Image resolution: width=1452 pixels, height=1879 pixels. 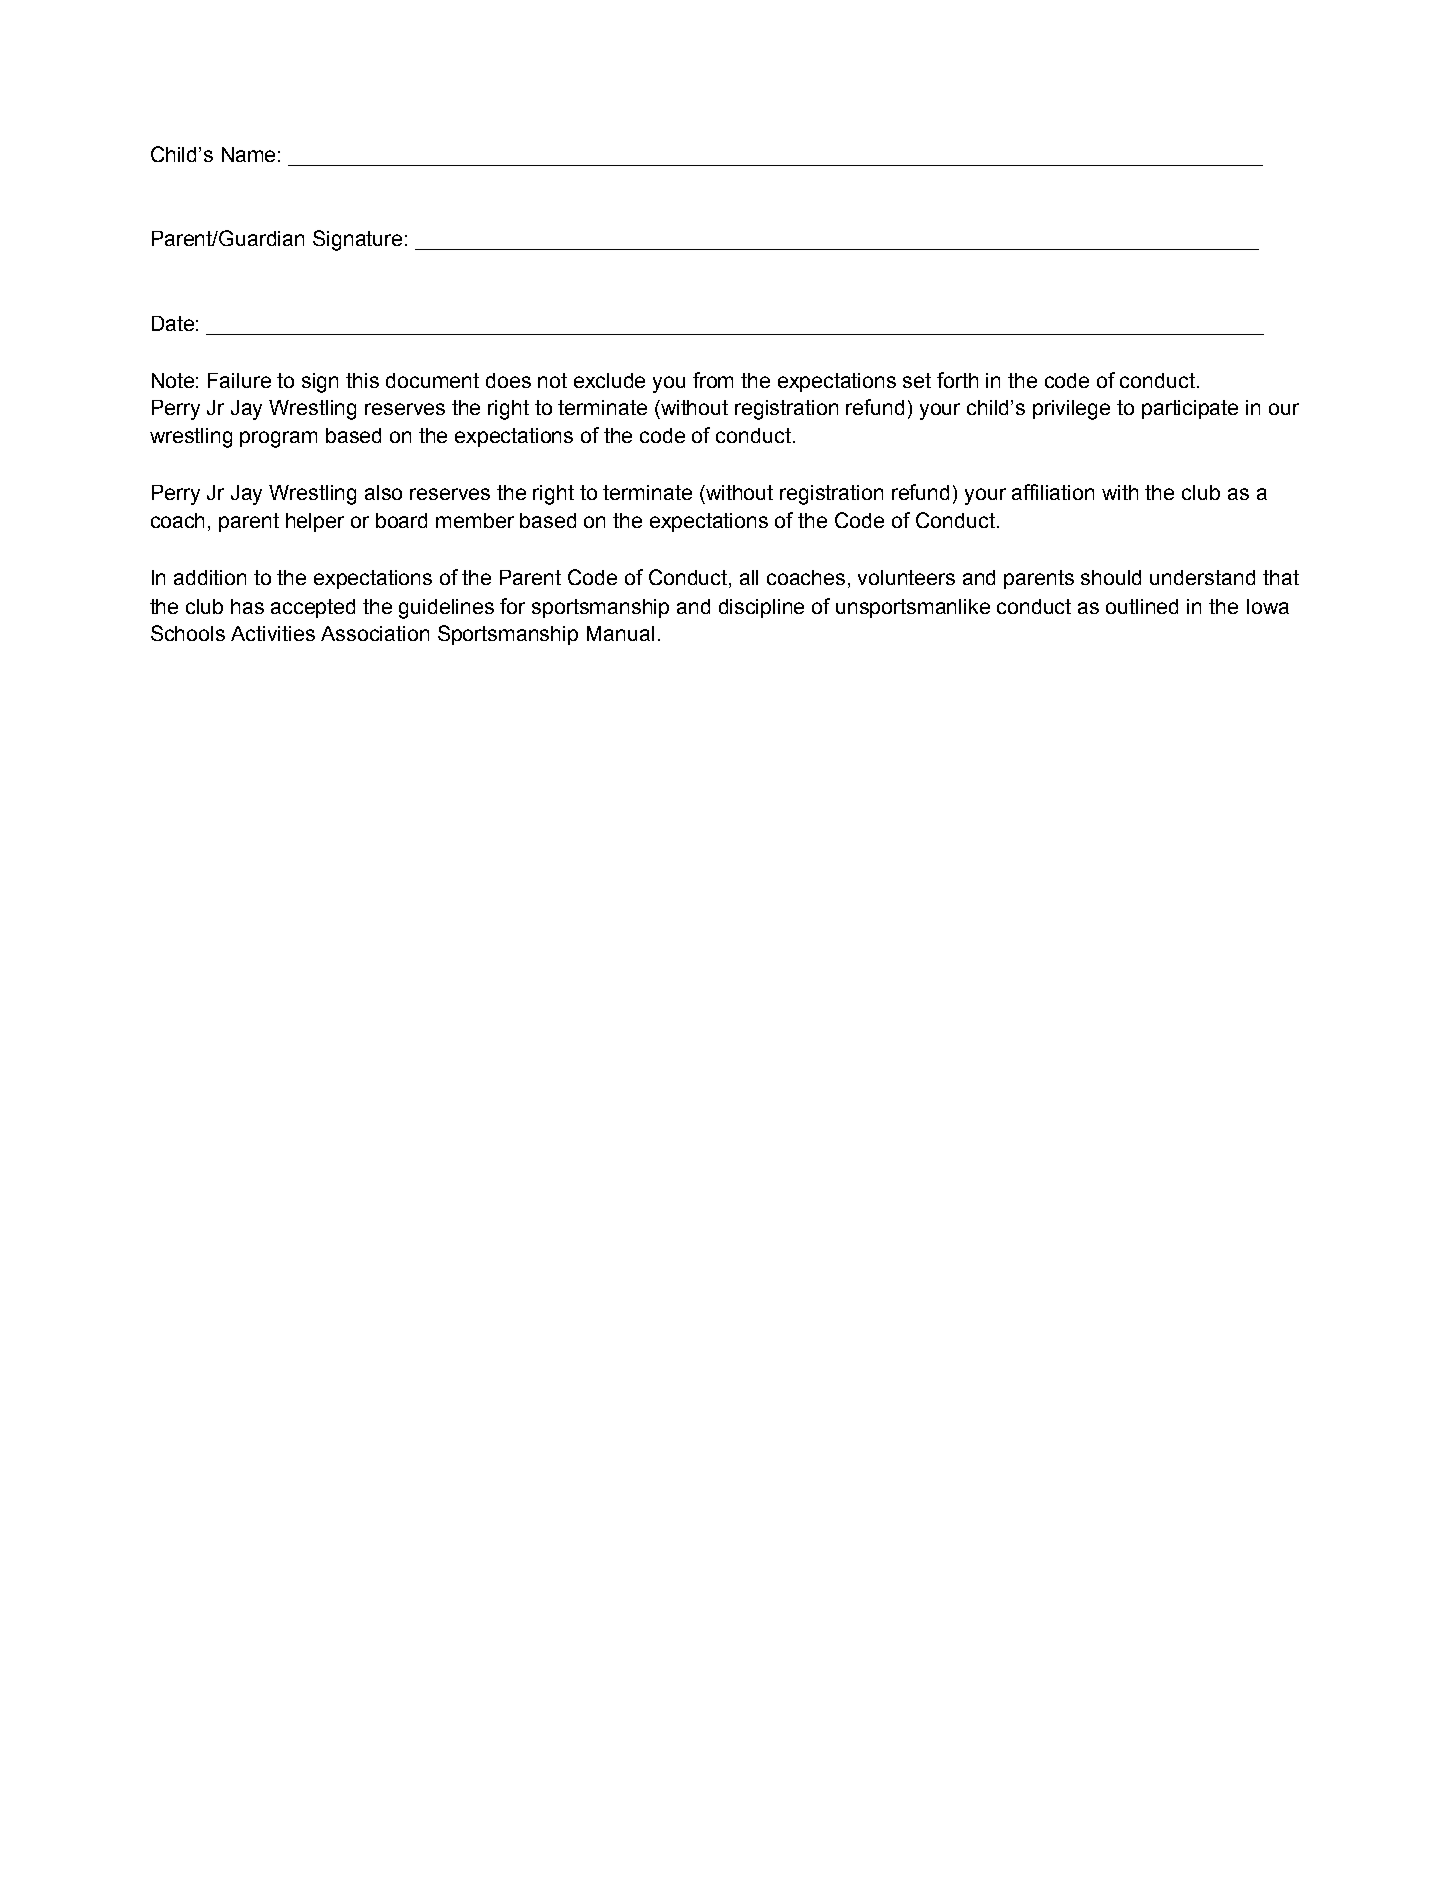 What do you see at coordinates (210, 577) in the document?
I see `addition` at bounding box center [210, 577].
